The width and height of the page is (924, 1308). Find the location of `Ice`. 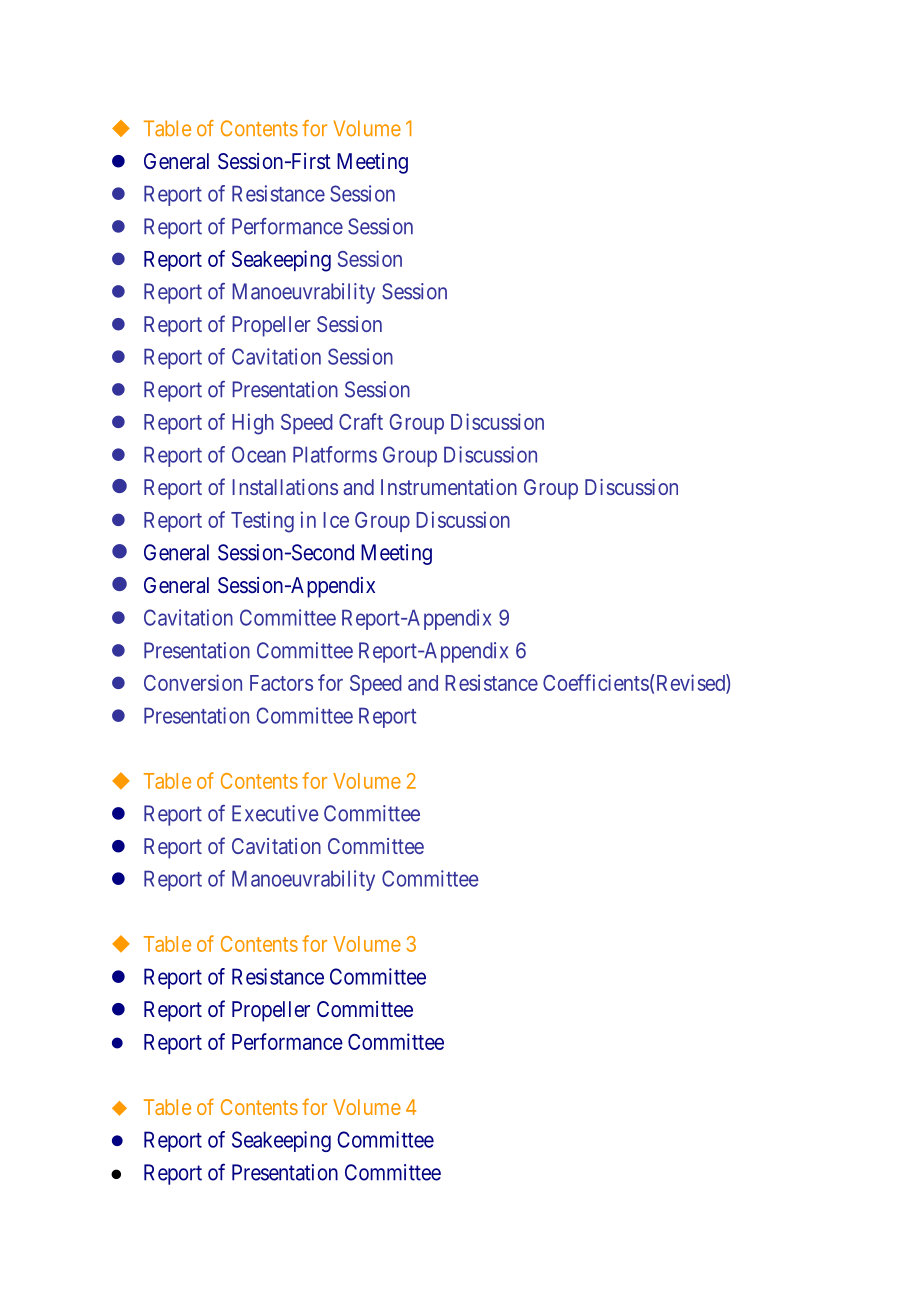

Ice is located at coordinates (336, 520).
